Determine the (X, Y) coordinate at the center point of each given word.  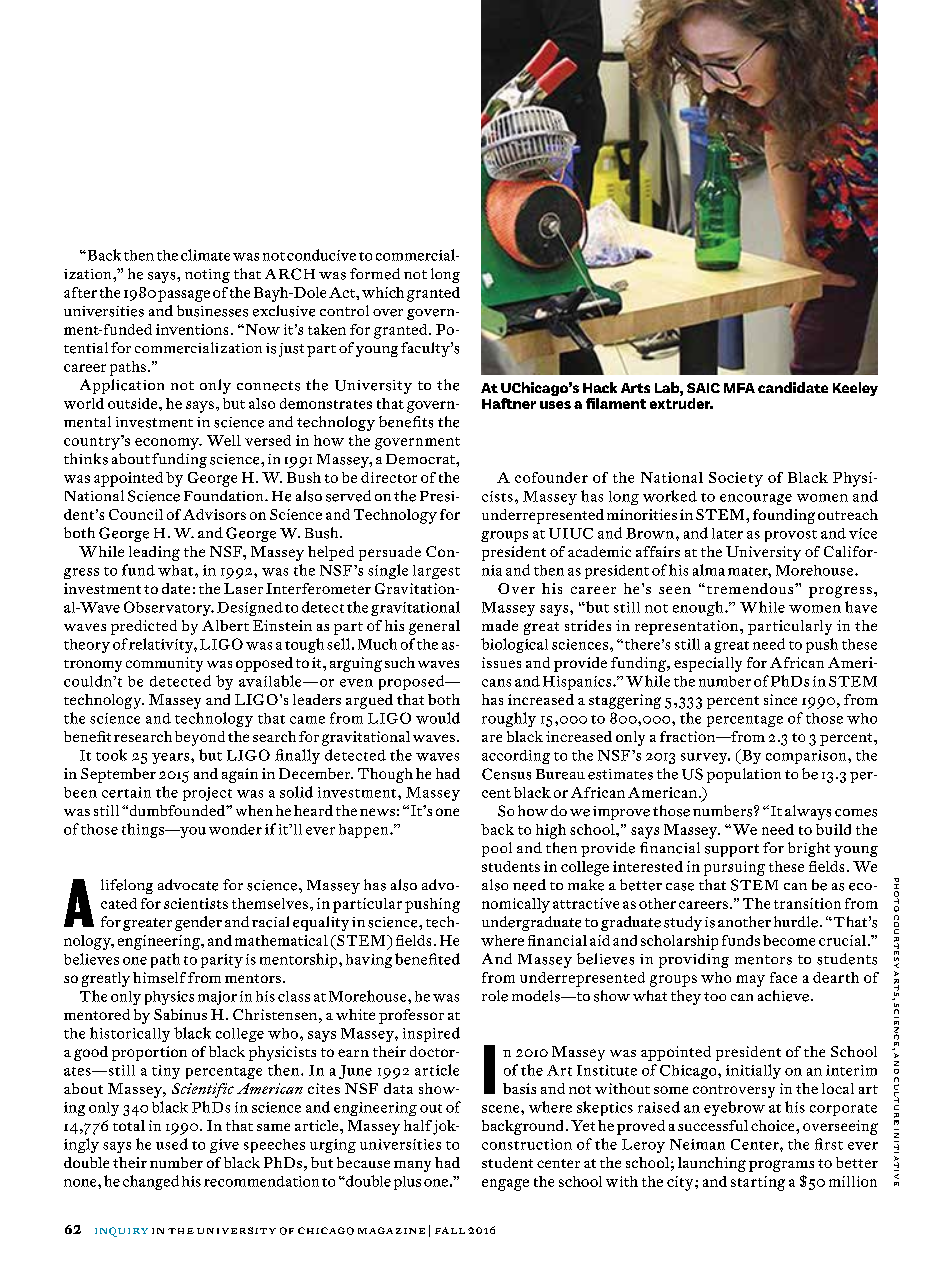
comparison (807, 757)
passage (184, 296)
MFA (739, 388)
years (172, 758)
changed (151, 1182)
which (383, 292)
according (516, 757)
